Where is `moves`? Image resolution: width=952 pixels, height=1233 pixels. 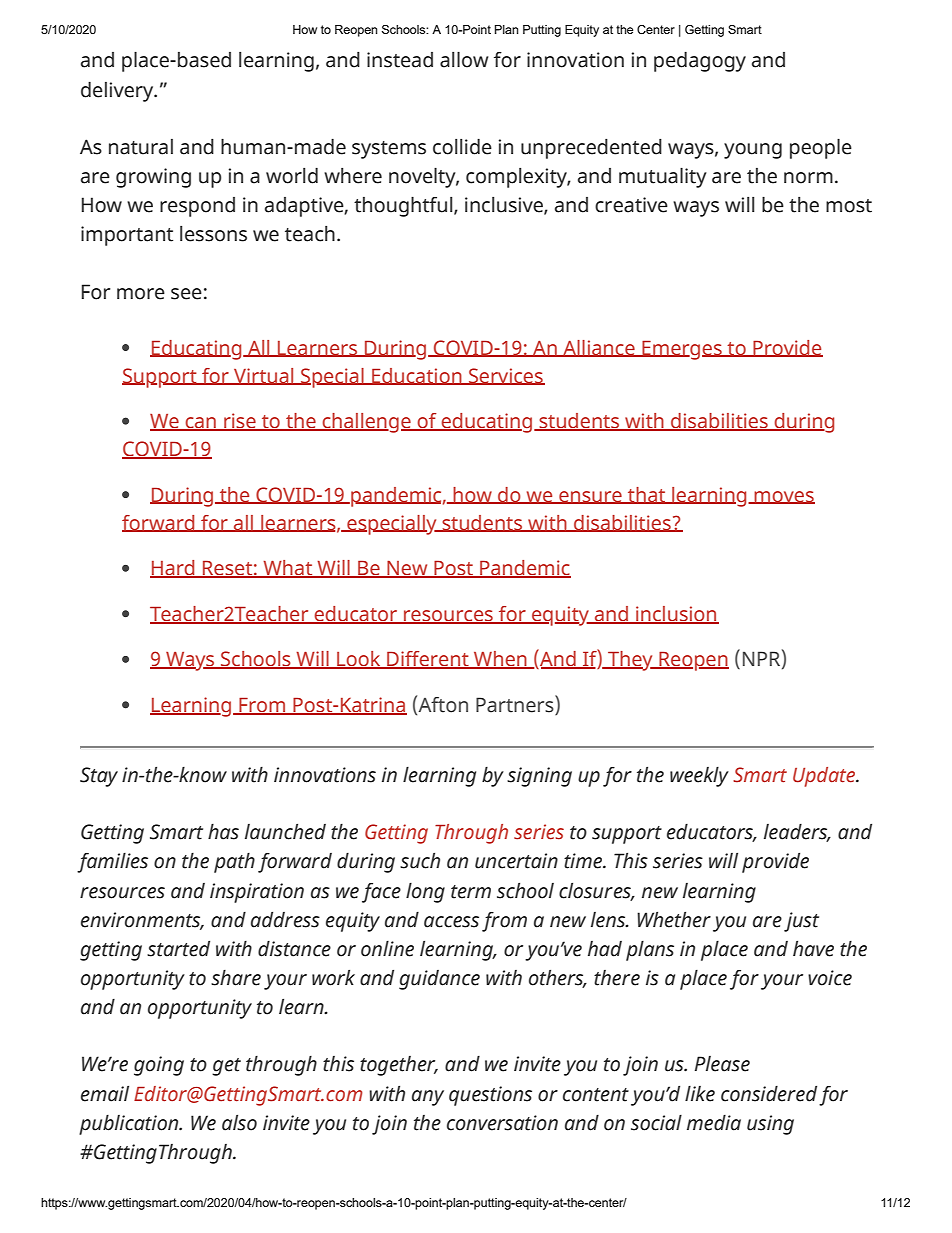
moves is located at coordinates (783, 497).
